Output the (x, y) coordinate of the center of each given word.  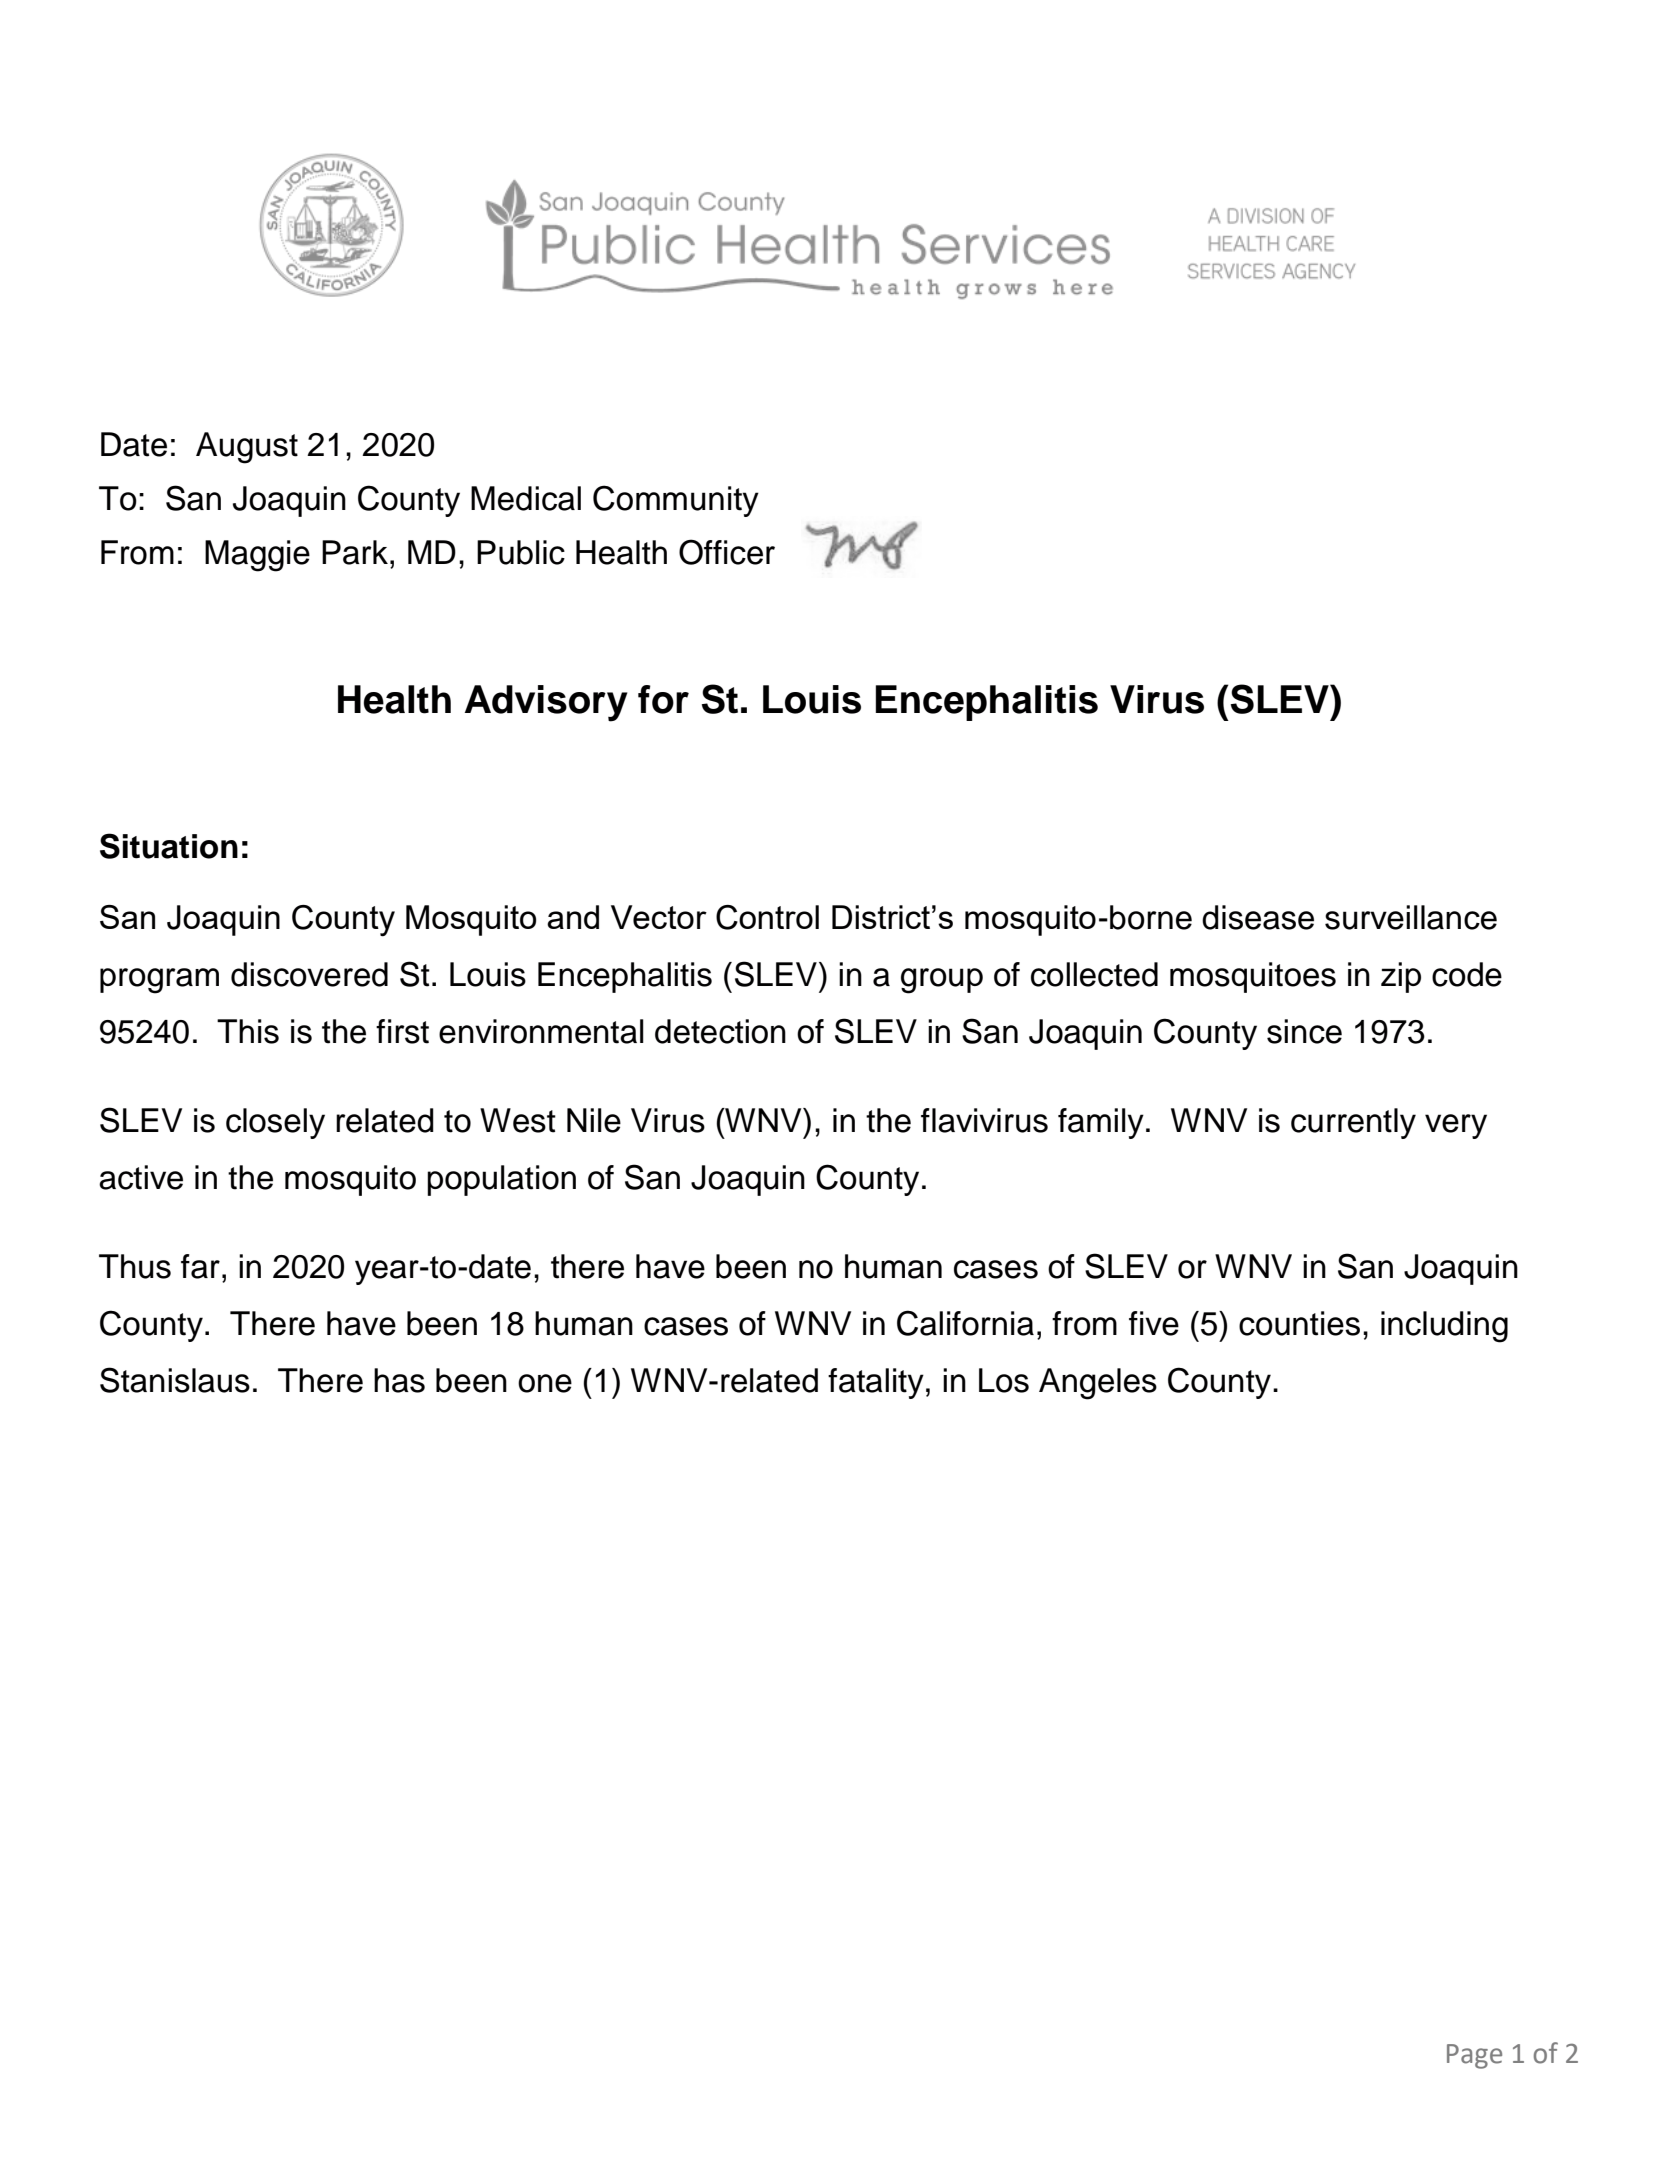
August (247, 448)
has (399, 1380)
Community (676, 501)
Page (1474, 2056)
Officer (727, 552)
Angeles (1098, 1384)
